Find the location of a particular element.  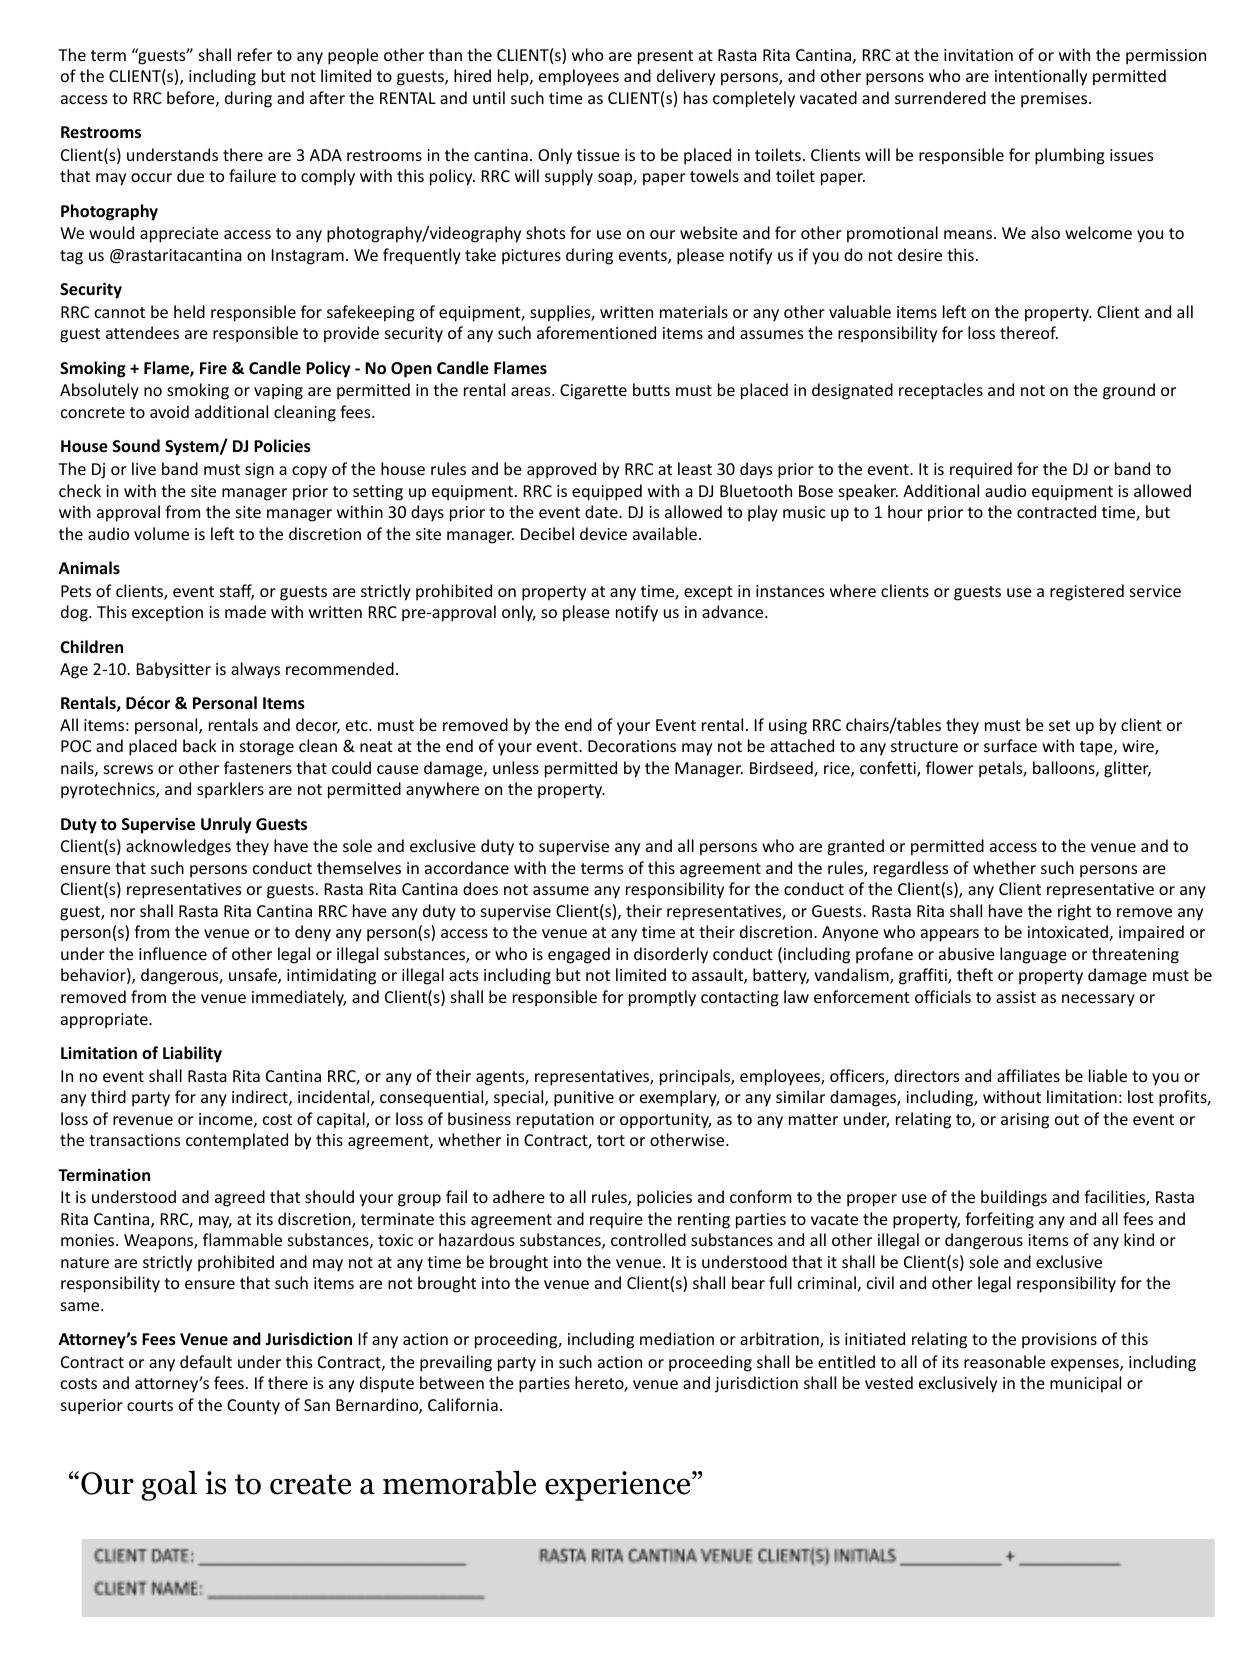

registered is located at coordinates (1087, 592).
